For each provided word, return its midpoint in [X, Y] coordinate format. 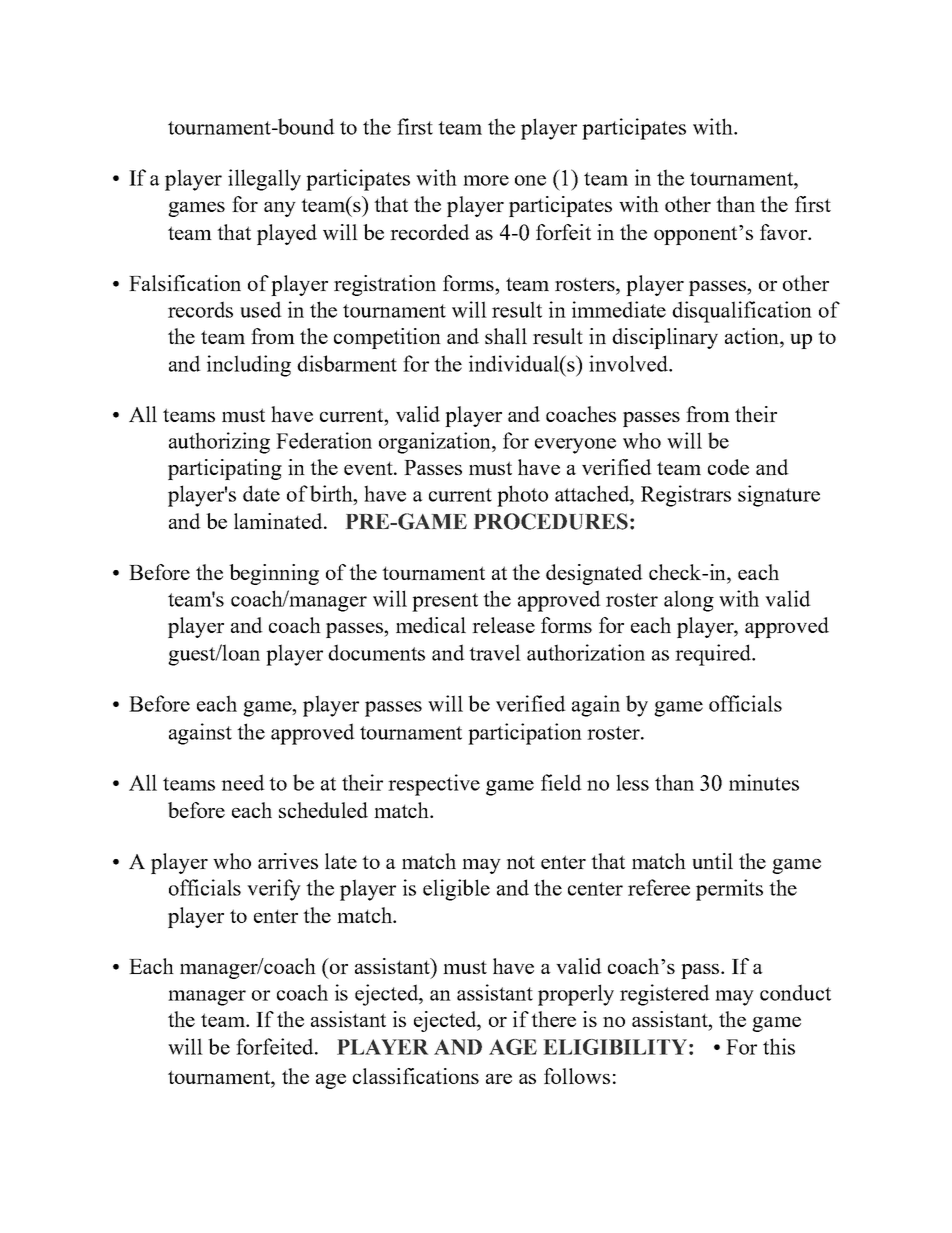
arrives [288, 861]
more [486, 180]
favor [785, 232]
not [520, 862]
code [728, 467]
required [714, 655]
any [280, 209]
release [503, 625]
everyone [575, 446]
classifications [416, 1076]
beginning [274, 574]
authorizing [219, 443]
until [712, 861]
